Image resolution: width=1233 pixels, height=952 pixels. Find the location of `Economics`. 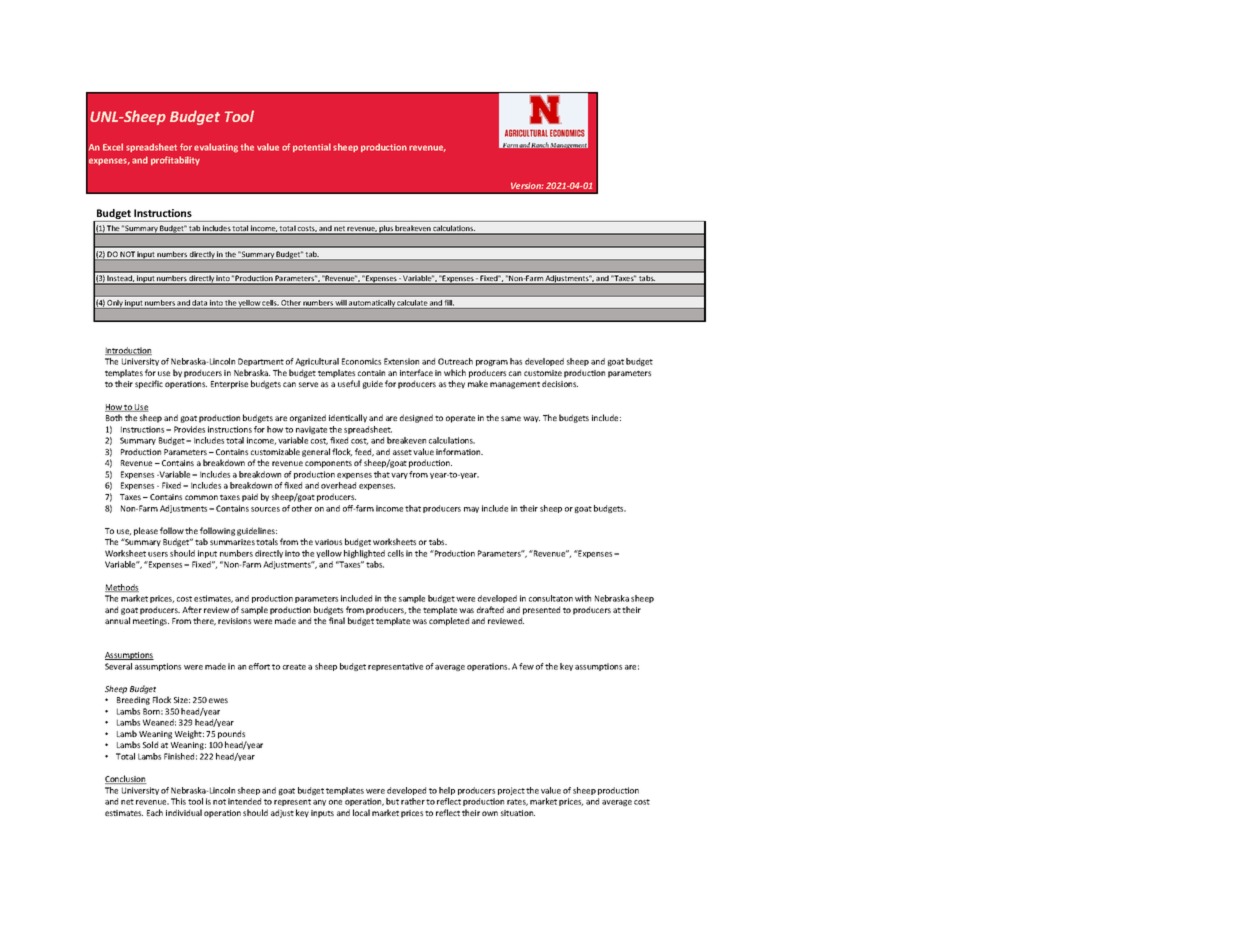

Economics is located at coordinates (361, 361).
